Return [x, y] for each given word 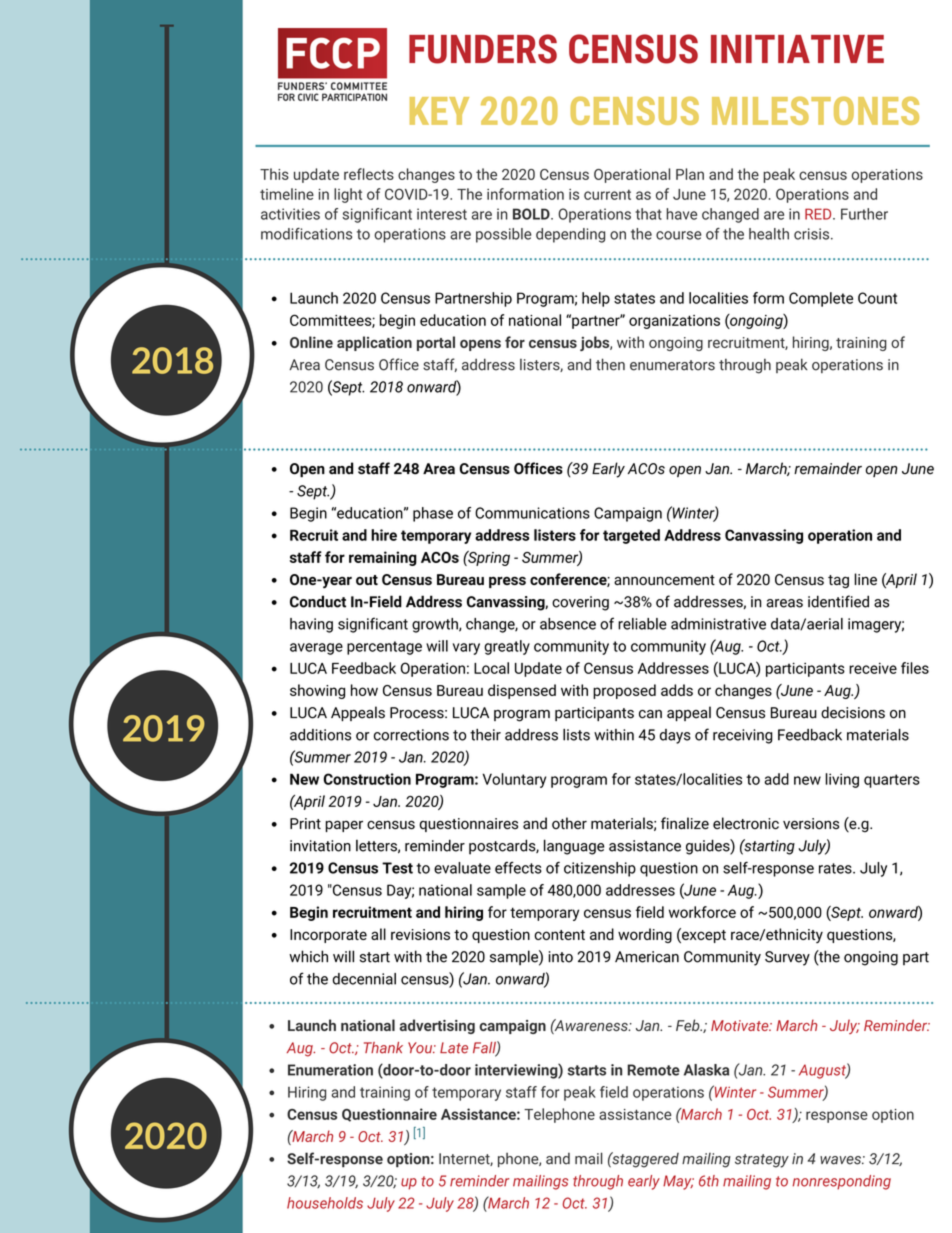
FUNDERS [483, 49]
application [374, 343]
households [325, 1203]
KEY [439, 111]
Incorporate [328, 936]
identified [838, 601]
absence [568, 624]
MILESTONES [815, 110]
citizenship [600, 869]
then [610, 364]
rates [836, 868]
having [311, 625]
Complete [821, 299]
